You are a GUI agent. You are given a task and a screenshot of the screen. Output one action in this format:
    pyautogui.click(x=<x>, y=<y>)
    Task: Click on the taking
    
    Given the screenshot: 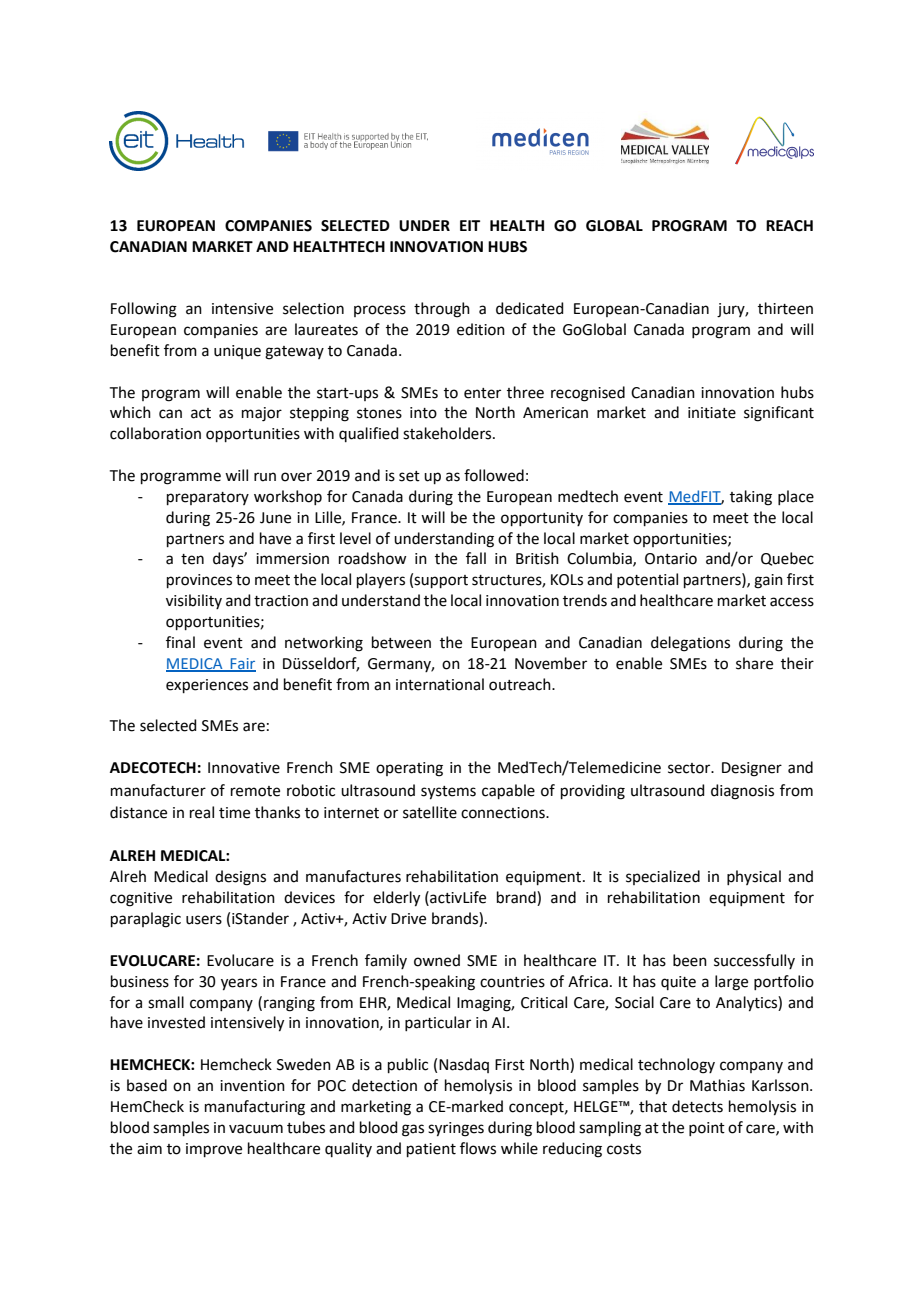 What is the action you would take?
    pyautogui.click(x=751, y=498)
